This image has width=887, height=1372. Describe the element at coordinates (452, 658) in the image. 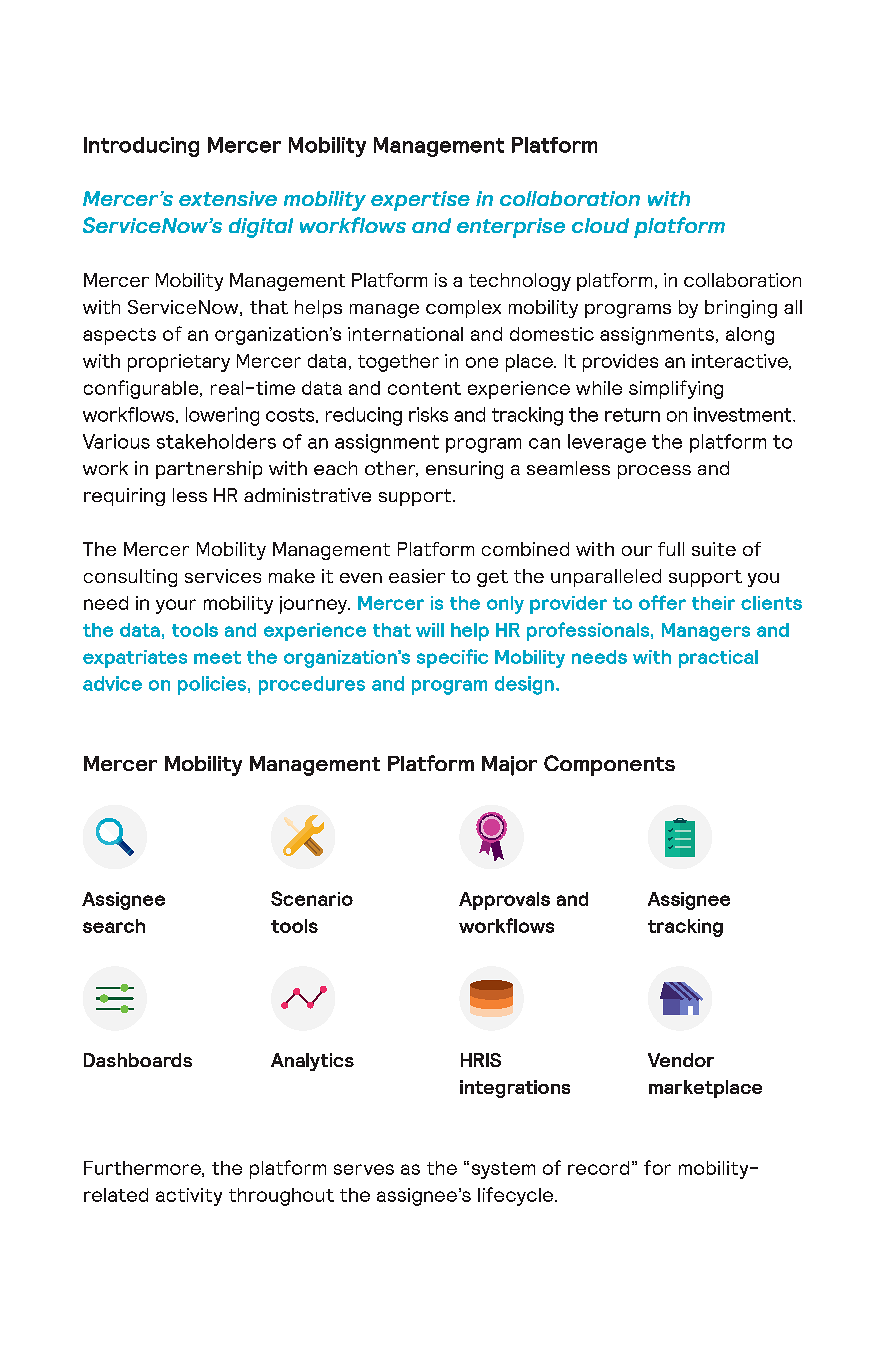

I see `specific` at that location.
